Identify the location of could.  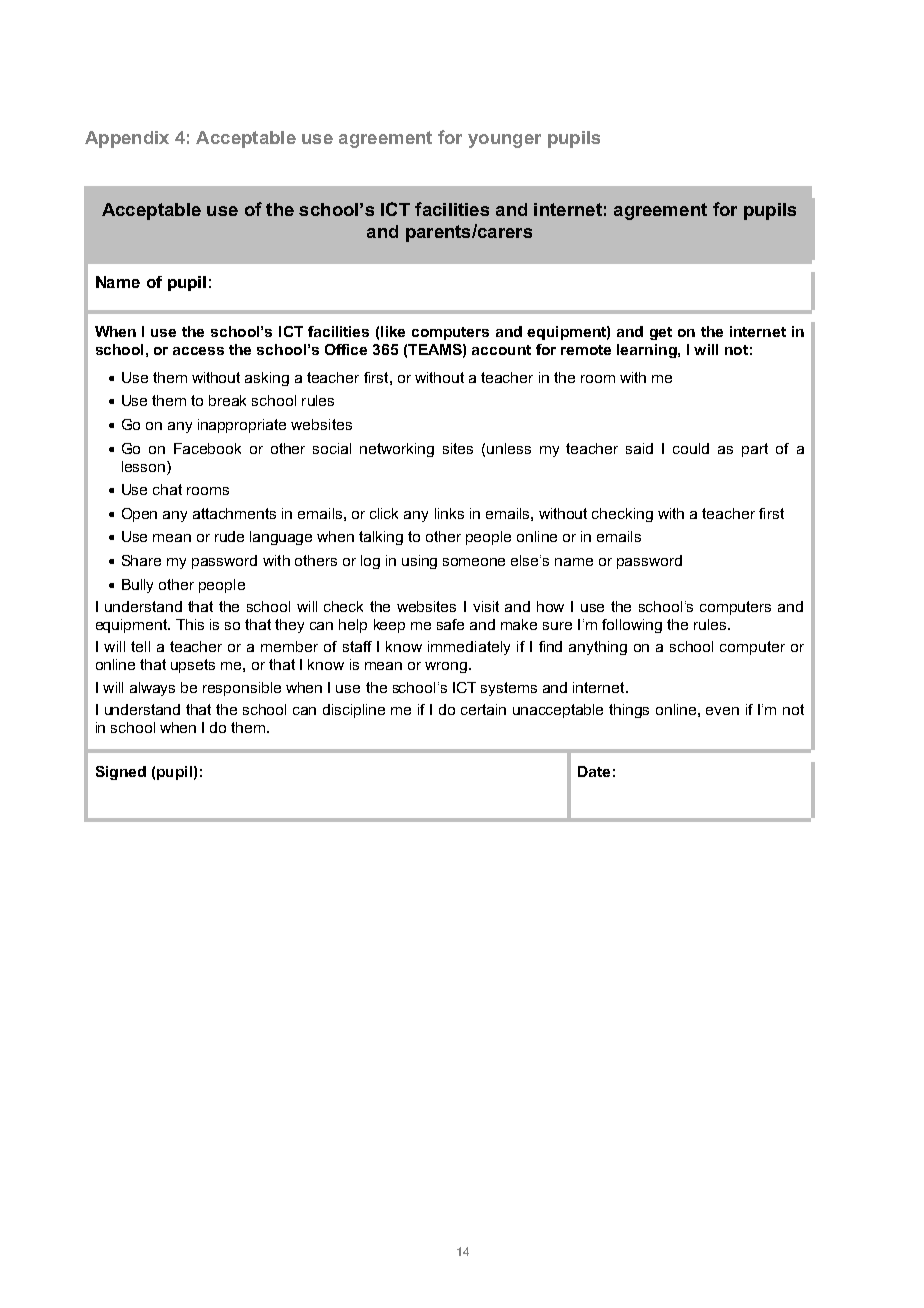
(691, 448).
